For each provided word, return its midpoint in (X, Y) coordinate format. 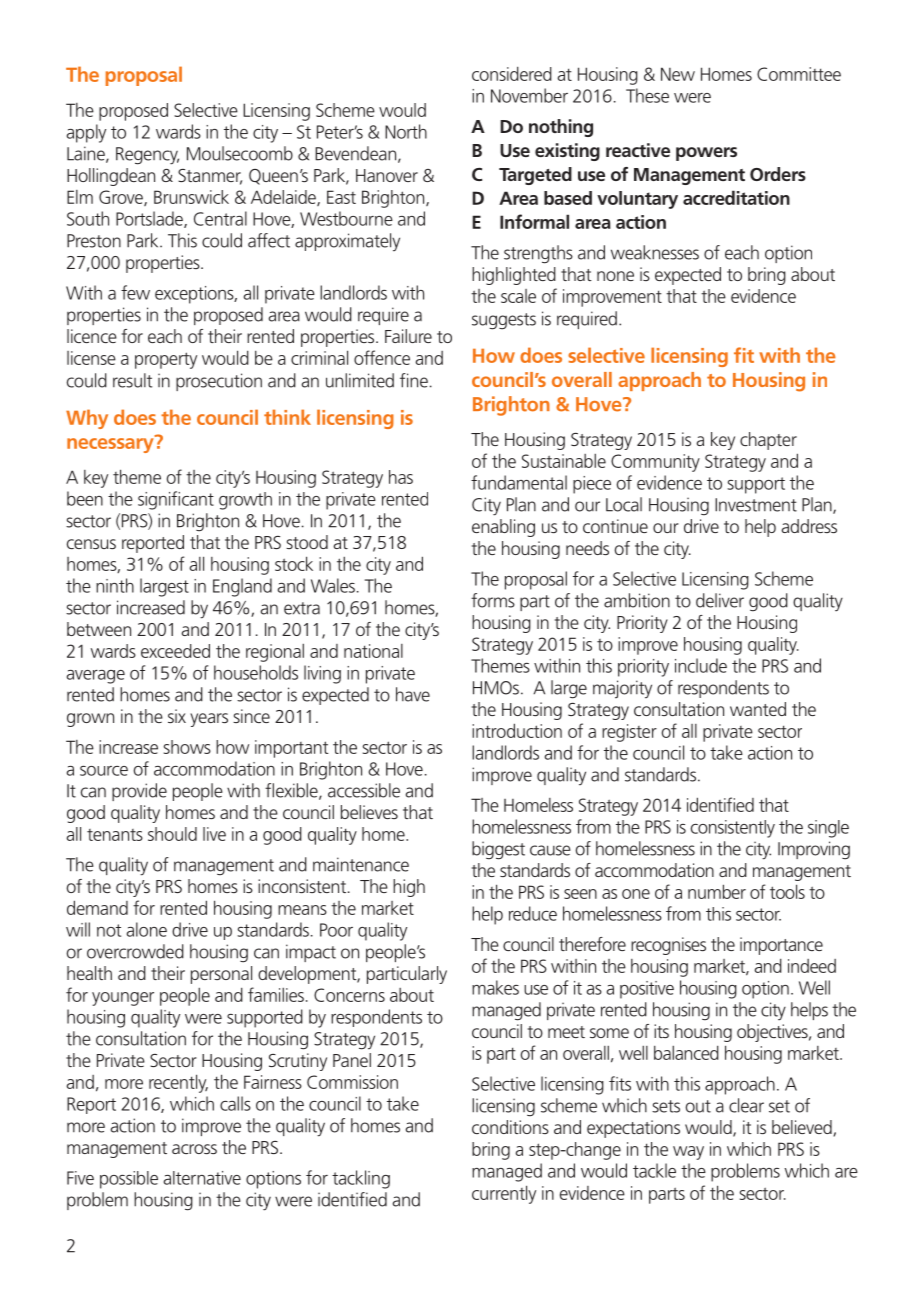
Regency (147, 156)
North (406, 131)
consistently (733, 829)
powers (706, 154)
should (172, 834)
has (401, 477)
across (194, 1149)
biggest (498, 850)
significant (176, 500)
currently (504, 1194)
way (688, 1153)
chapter (768, 441)
